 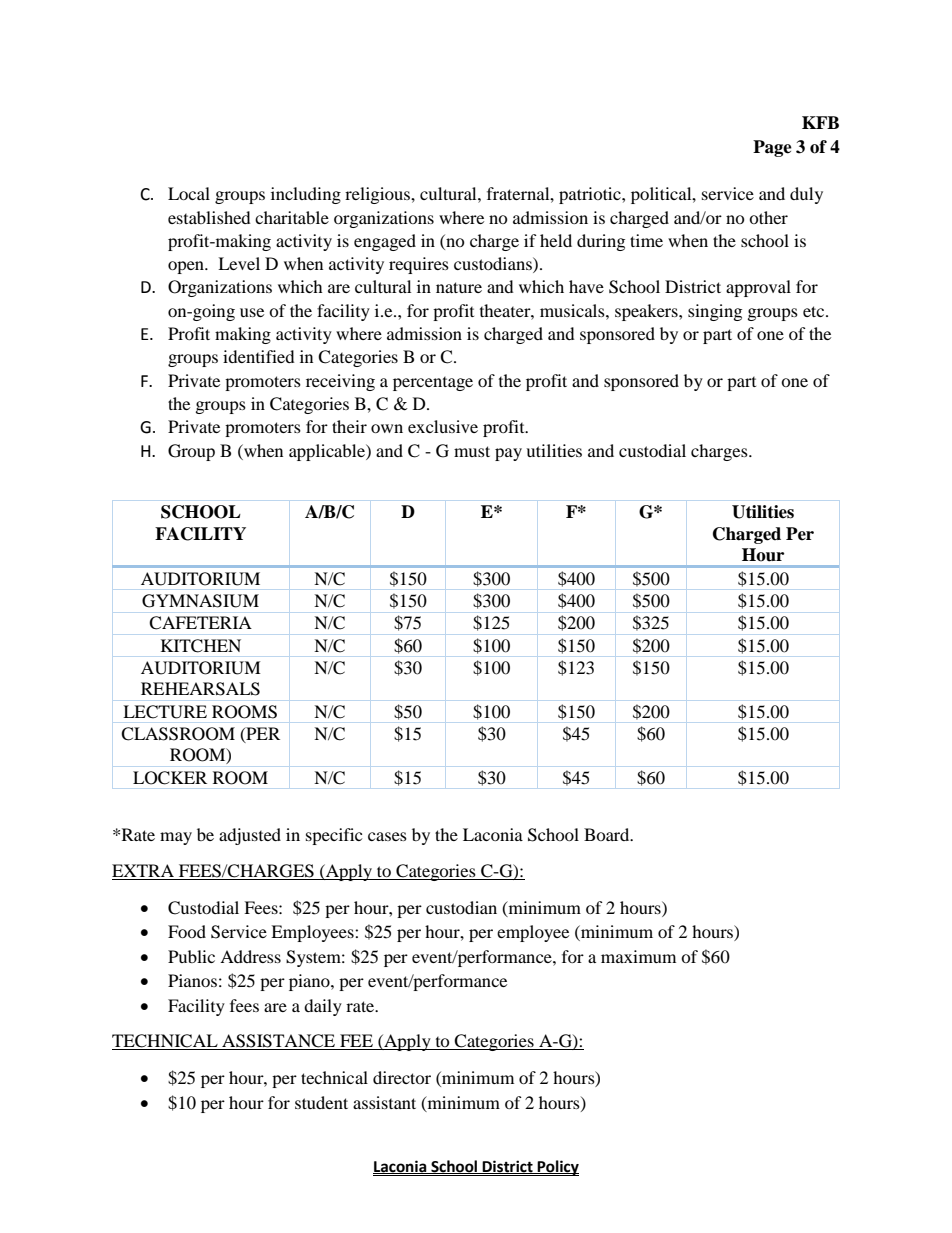 What do you see at coordinates (201, 646) in the page?
I see `KITCHEN` at bounding box center [201, 646].
